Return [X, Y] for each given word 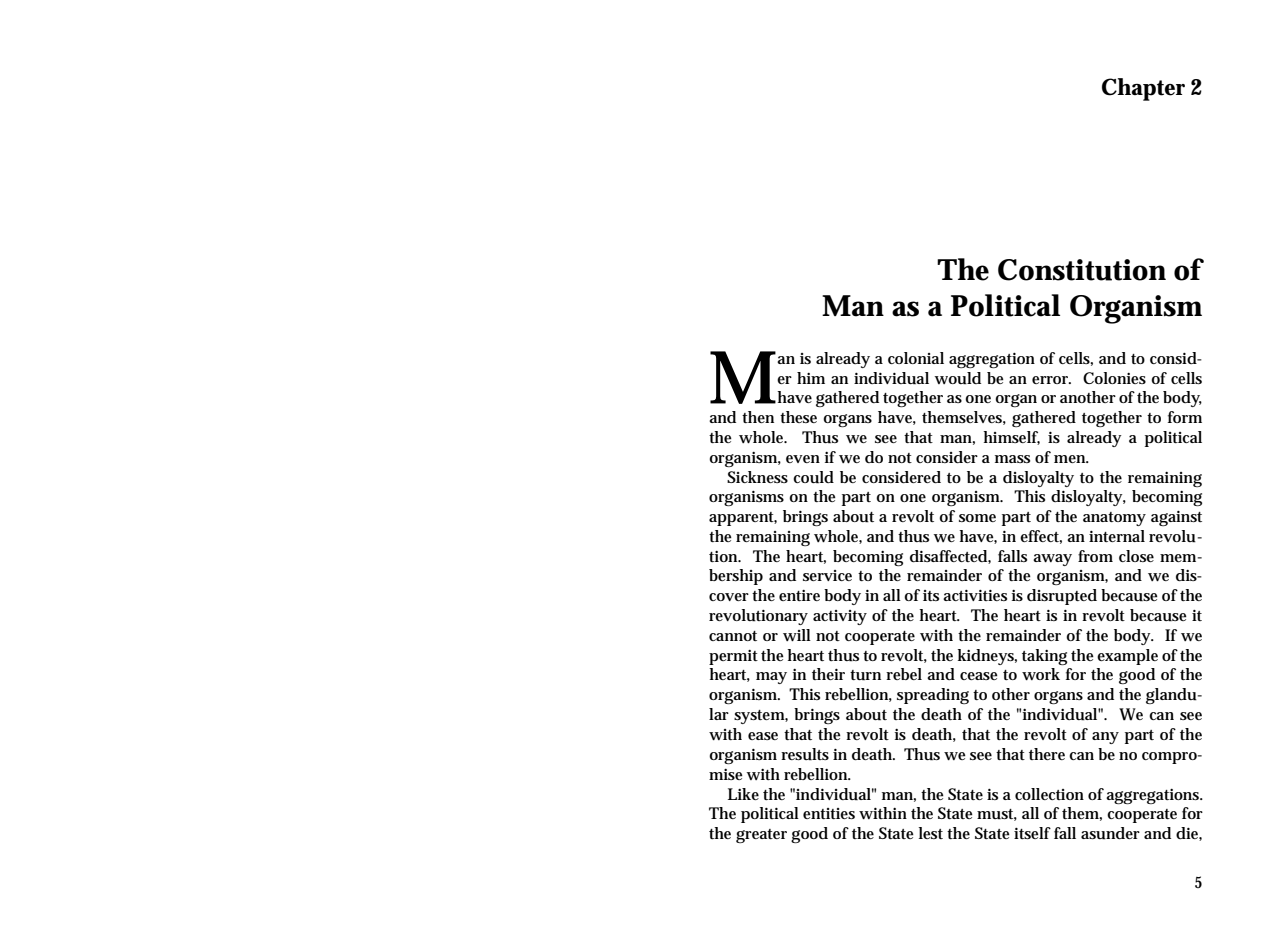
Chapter [1143, 89]
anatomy [1114, 519]
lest [931, 833]
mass [1012, 459]
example [1127, 657]
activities [975, 595]
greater [761, 836]
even [803, 459]
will [797, 635]
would [958, 378]
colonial [916, 358]
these [798, 417]
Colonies [1114, 378]
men [1070, 459]
